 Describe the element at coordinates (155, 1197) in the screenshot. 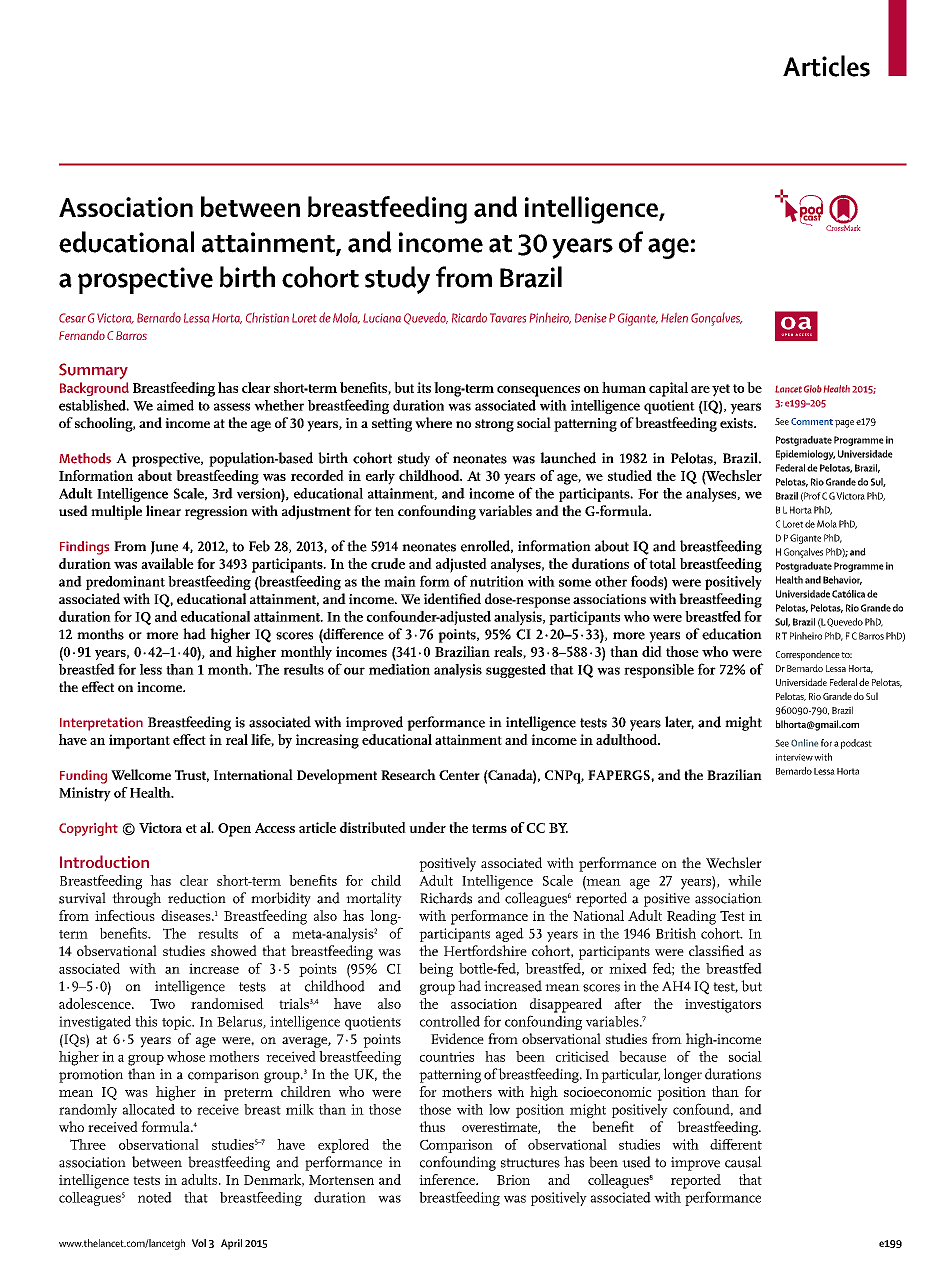

I see `noted` at that location.
